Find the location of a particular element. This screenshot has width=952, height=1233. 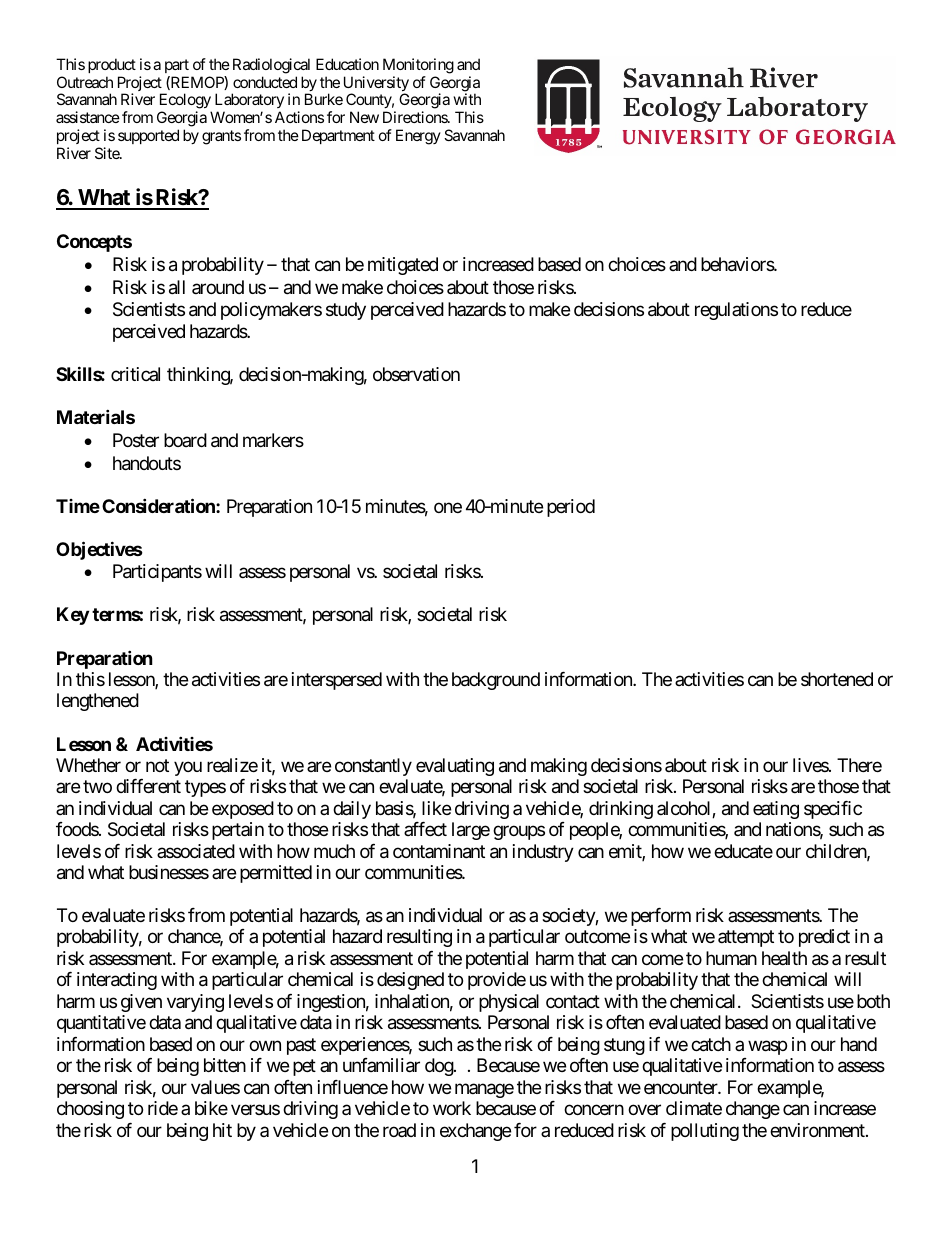

Energy is located at coordinates (418, 137).
